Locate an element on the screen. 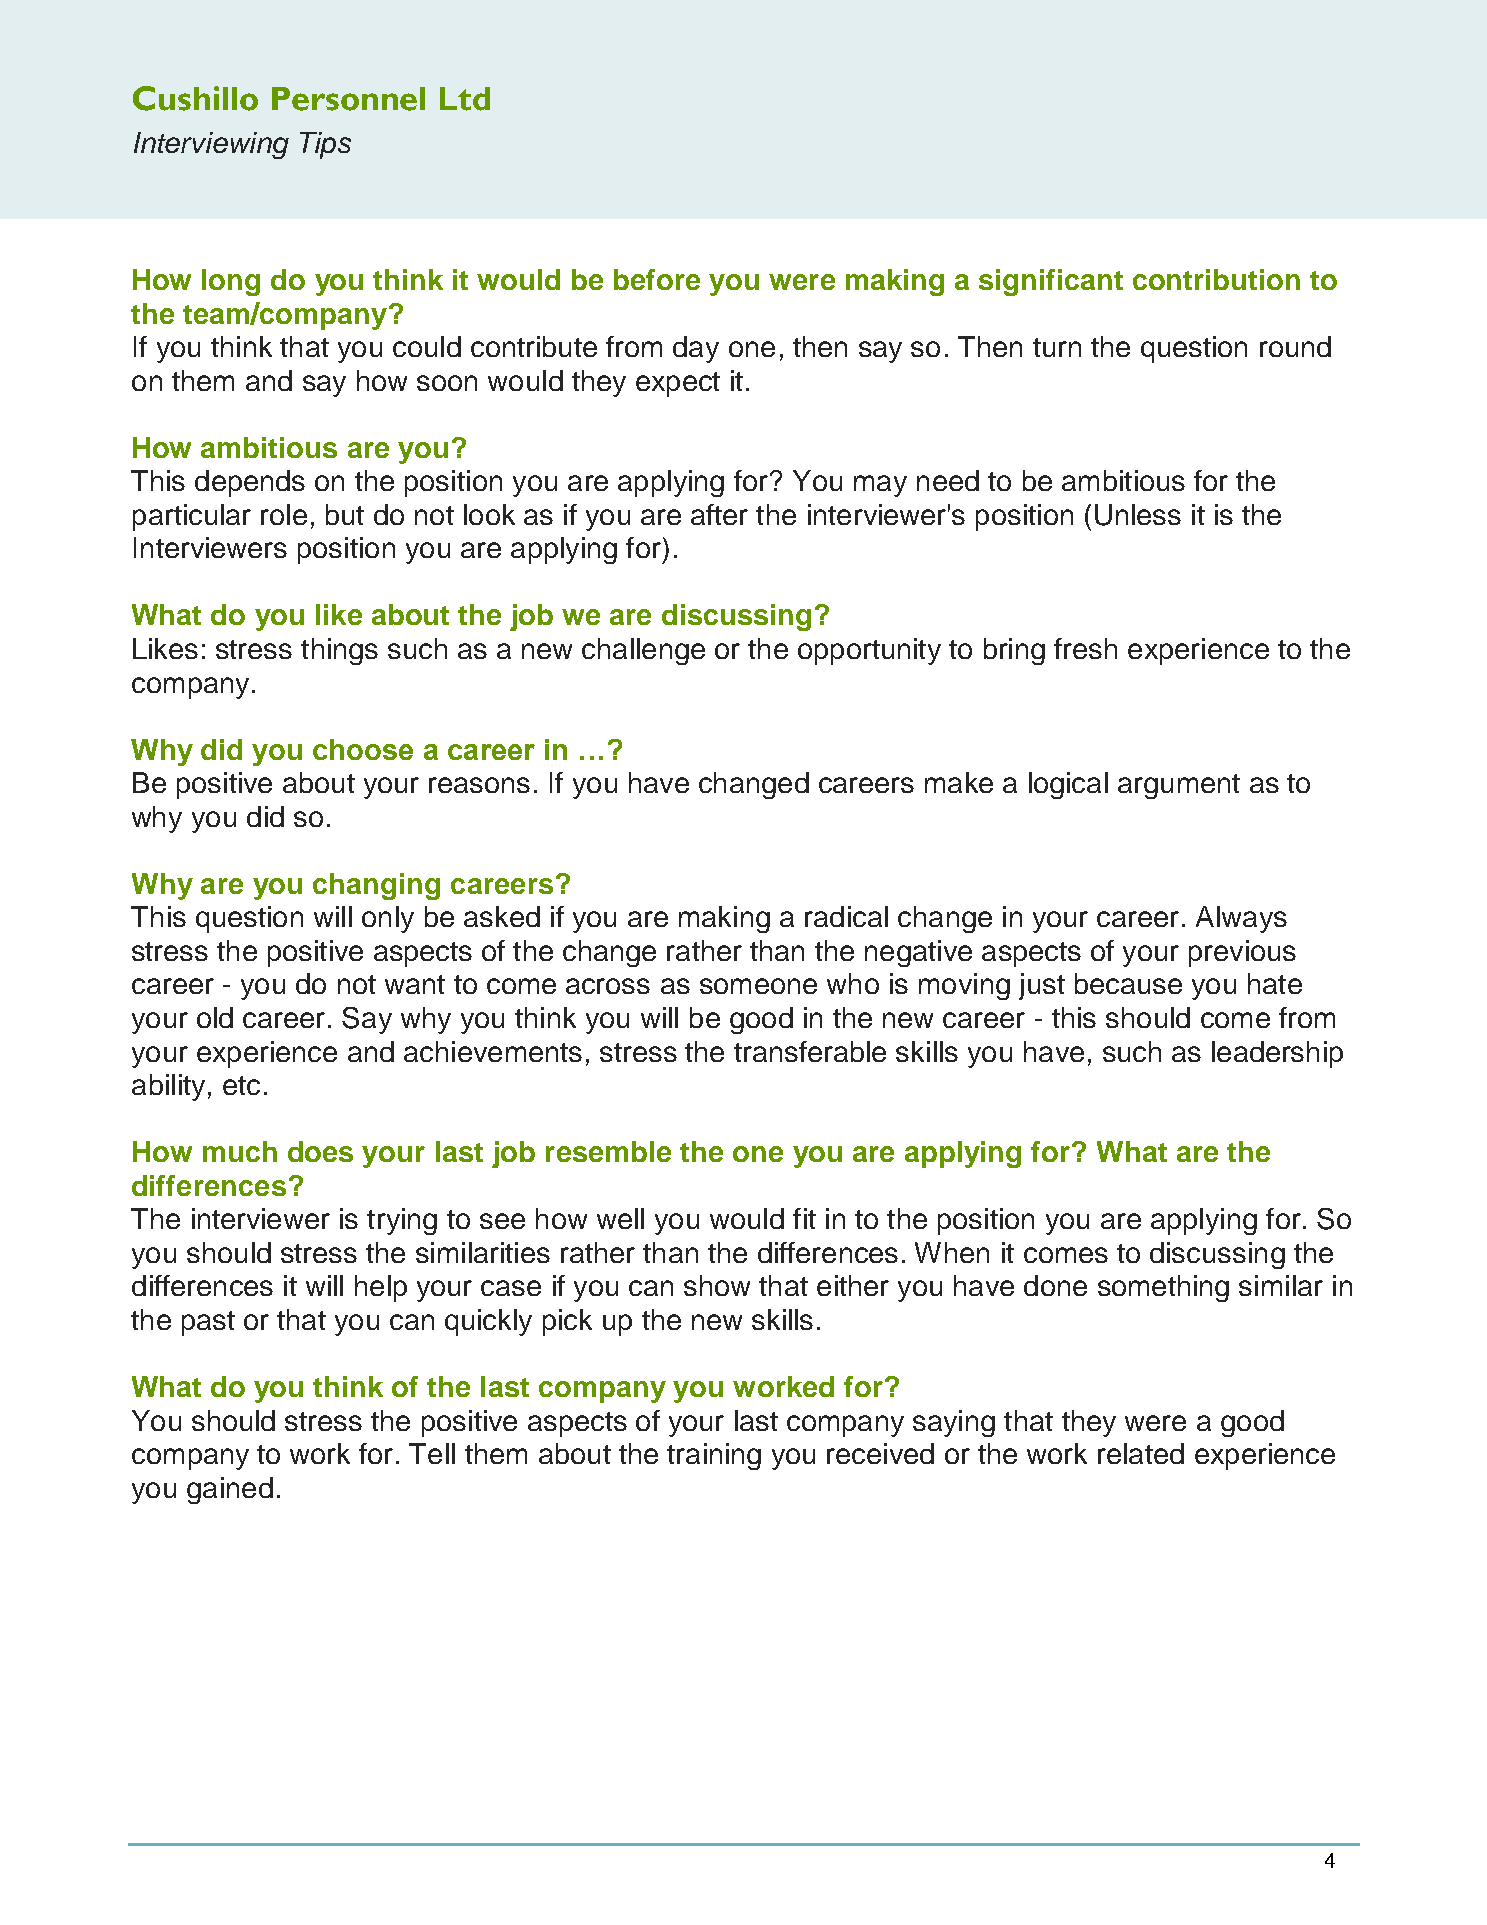  contribution is located at coordinates (1216, 279).
